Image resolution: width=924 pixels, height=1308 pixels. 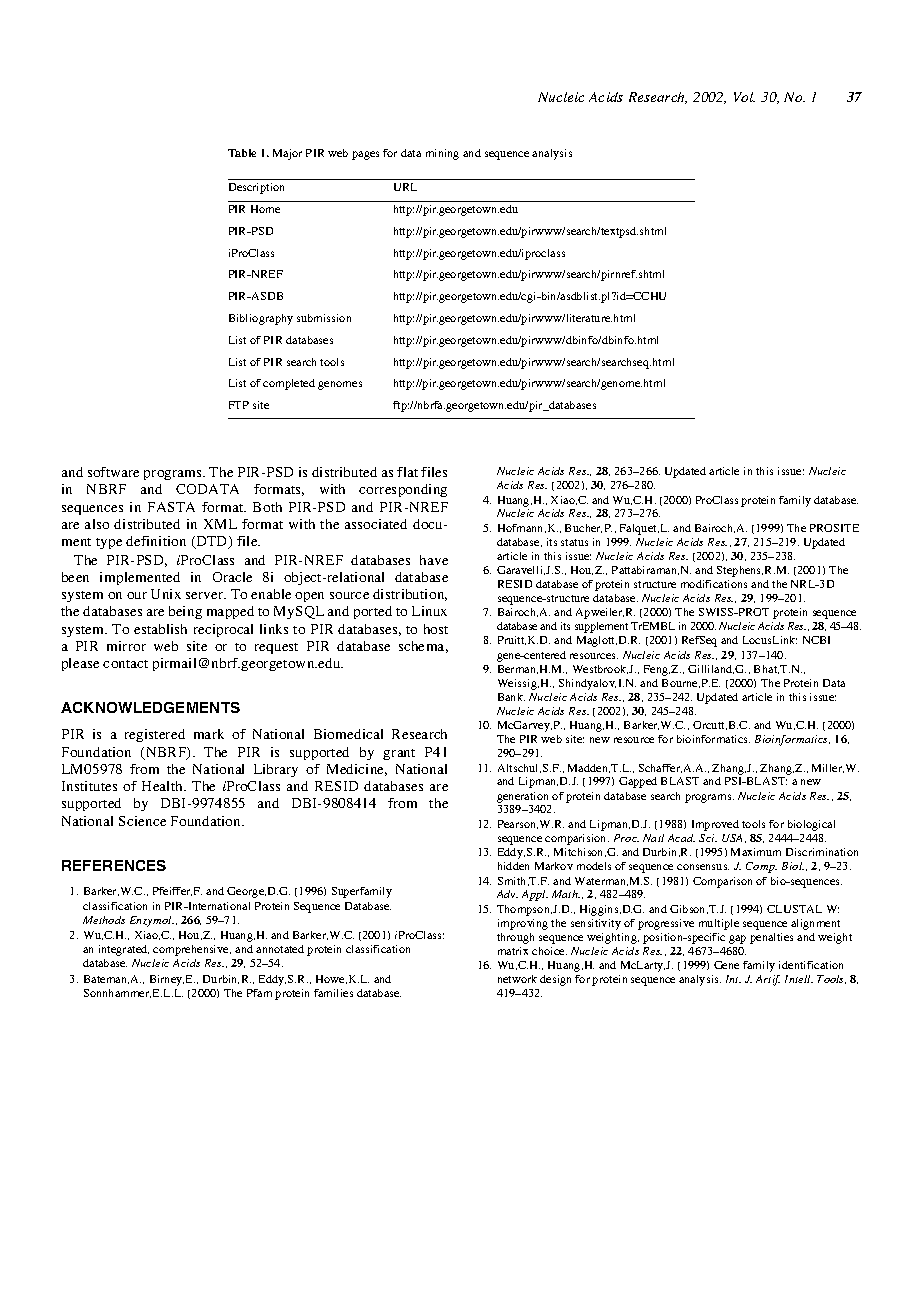 I want to click on mining, so click(x=442, y=154).
